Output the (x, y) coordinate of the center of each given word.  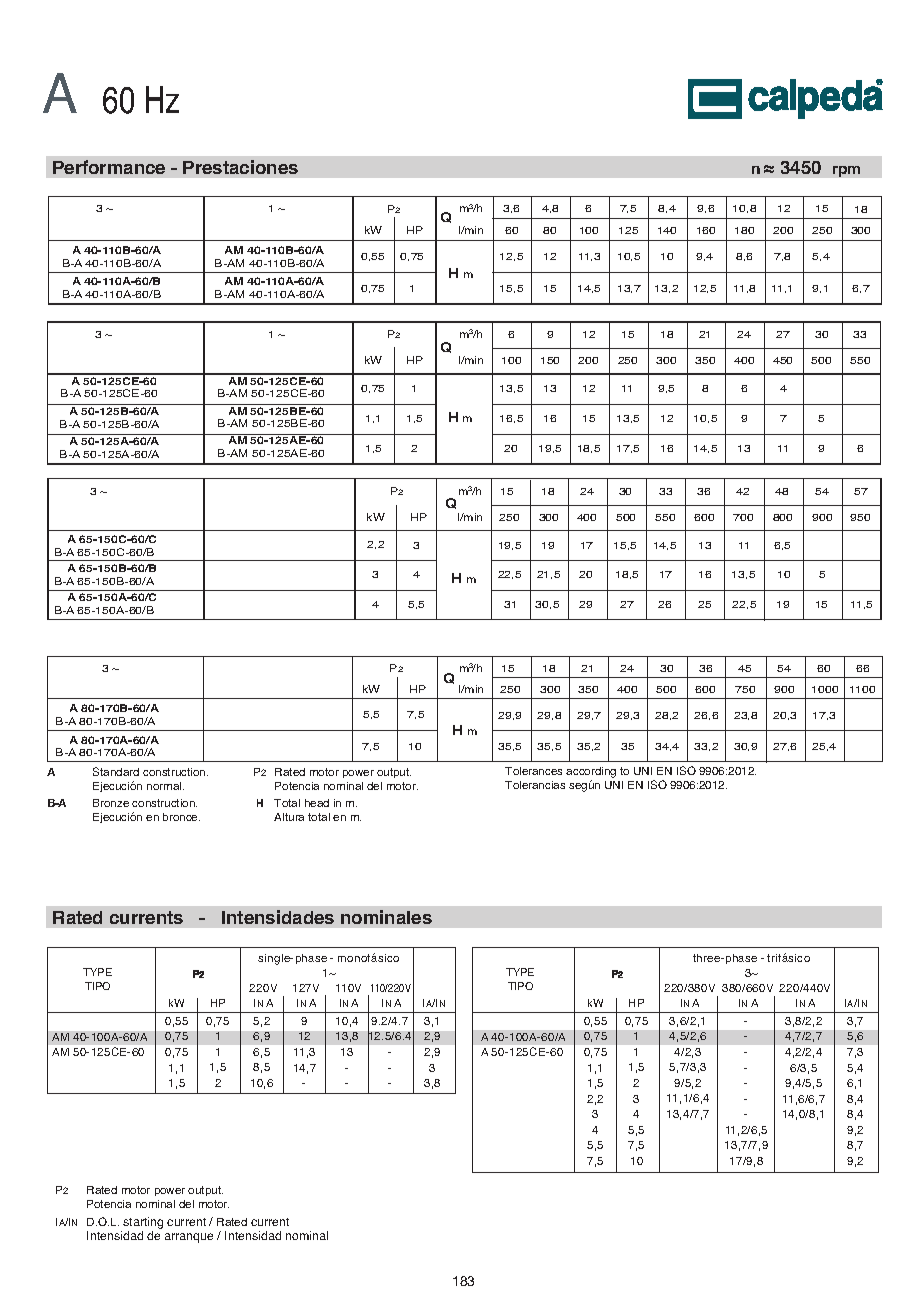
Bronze (111, 803)
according (591, 774)
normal (165, 786)
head (317, 803)
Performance (109, 167)
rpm (846, 171)
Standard (116, 771)
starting (143, 1224)
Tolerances (533, 771)
